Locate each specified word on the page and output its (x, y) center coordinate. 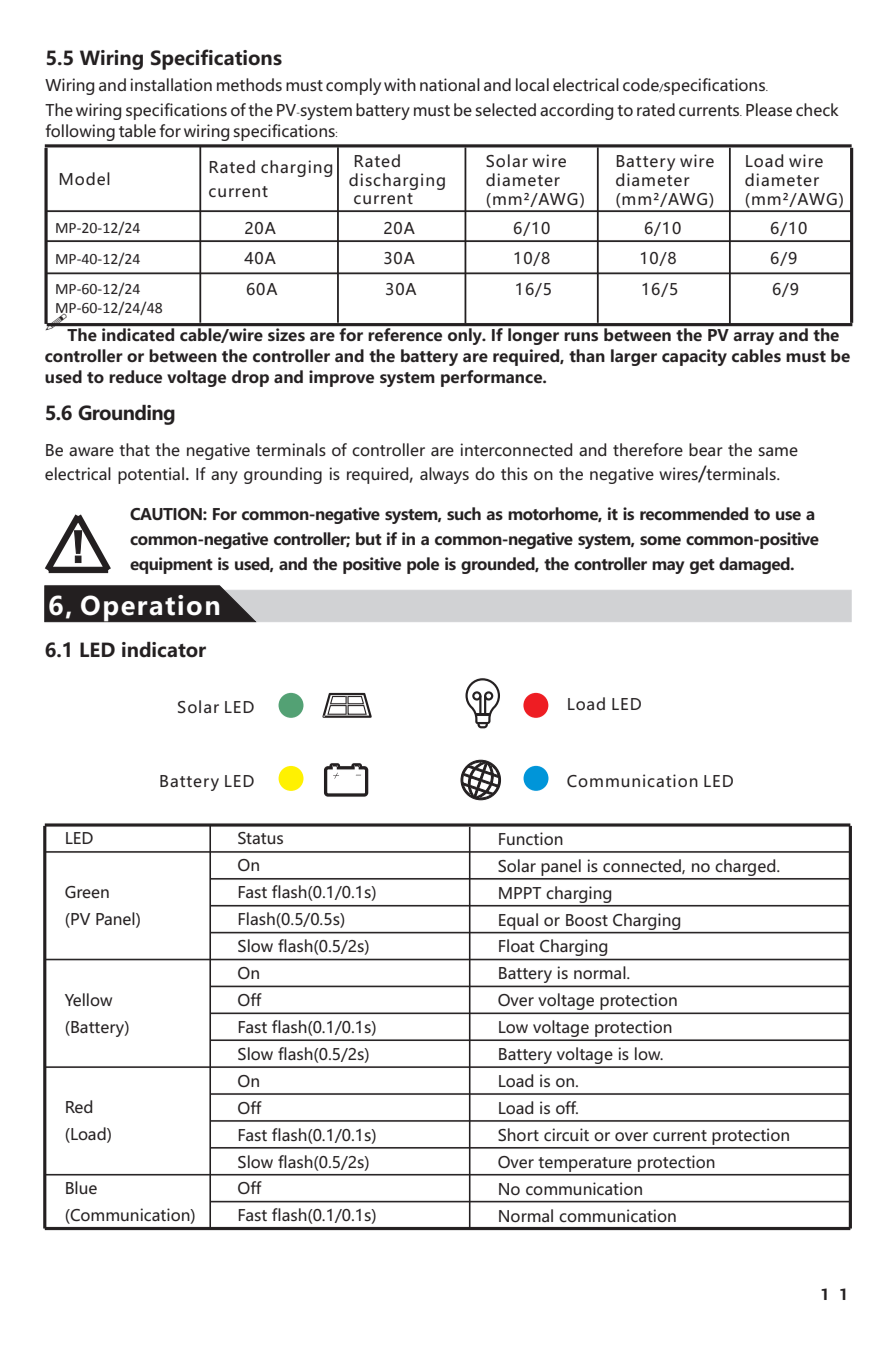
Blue (81, 1187)
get (702, 566)
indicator (164, 650)
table (137, 130)
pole (423, 565)
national (450, 84)
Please (769, 109)
